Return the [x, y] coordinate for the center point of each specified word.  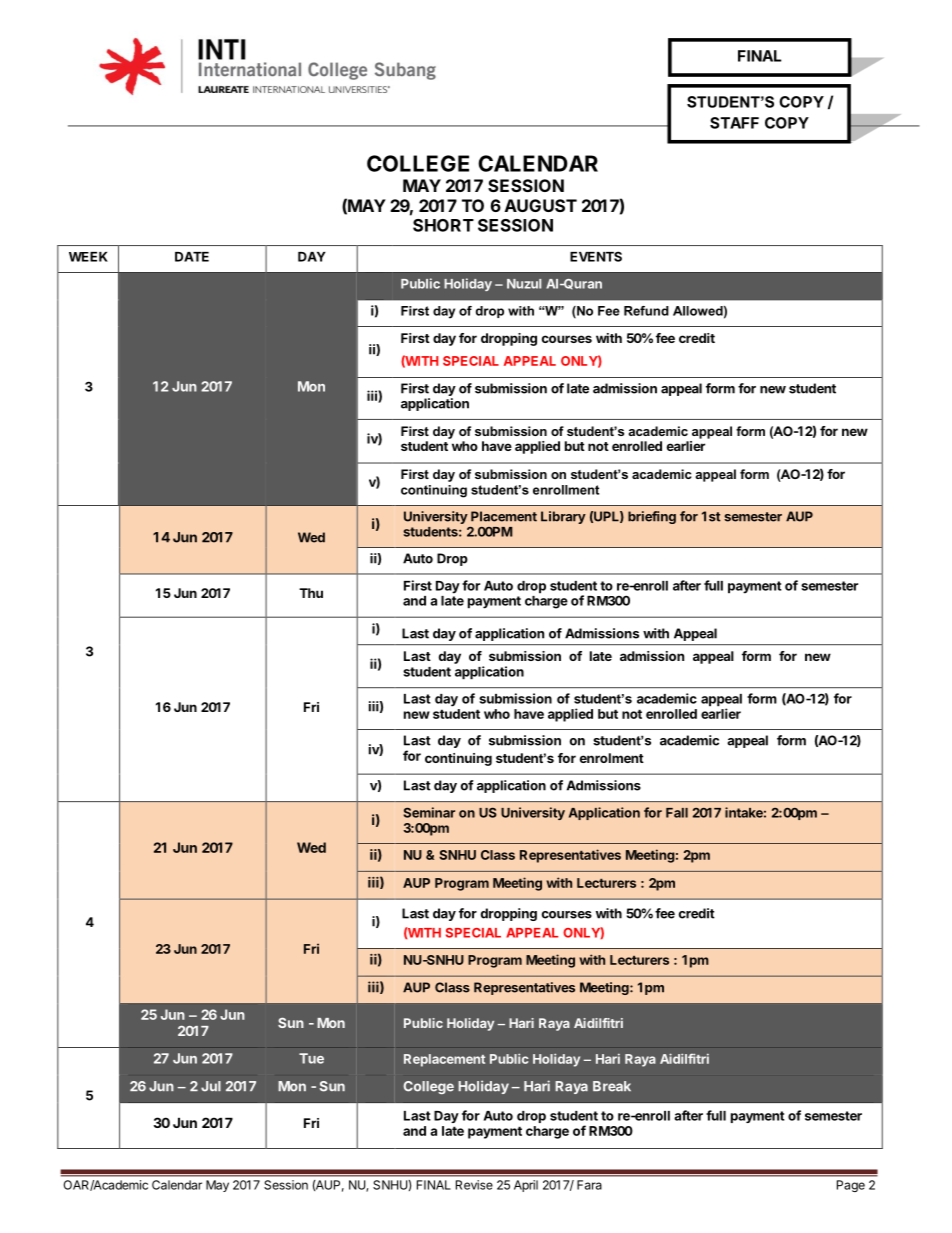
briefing [652, 517]
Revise [474, 1185]
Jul [211, 1086]
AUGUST [541, 205]
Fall [677, 813]
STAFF [734, 123]
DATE [192, 257]
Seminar [429, 812]
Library [563, 517]
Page [851, 1186]
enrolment [612, 758]
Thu [311, 593]
